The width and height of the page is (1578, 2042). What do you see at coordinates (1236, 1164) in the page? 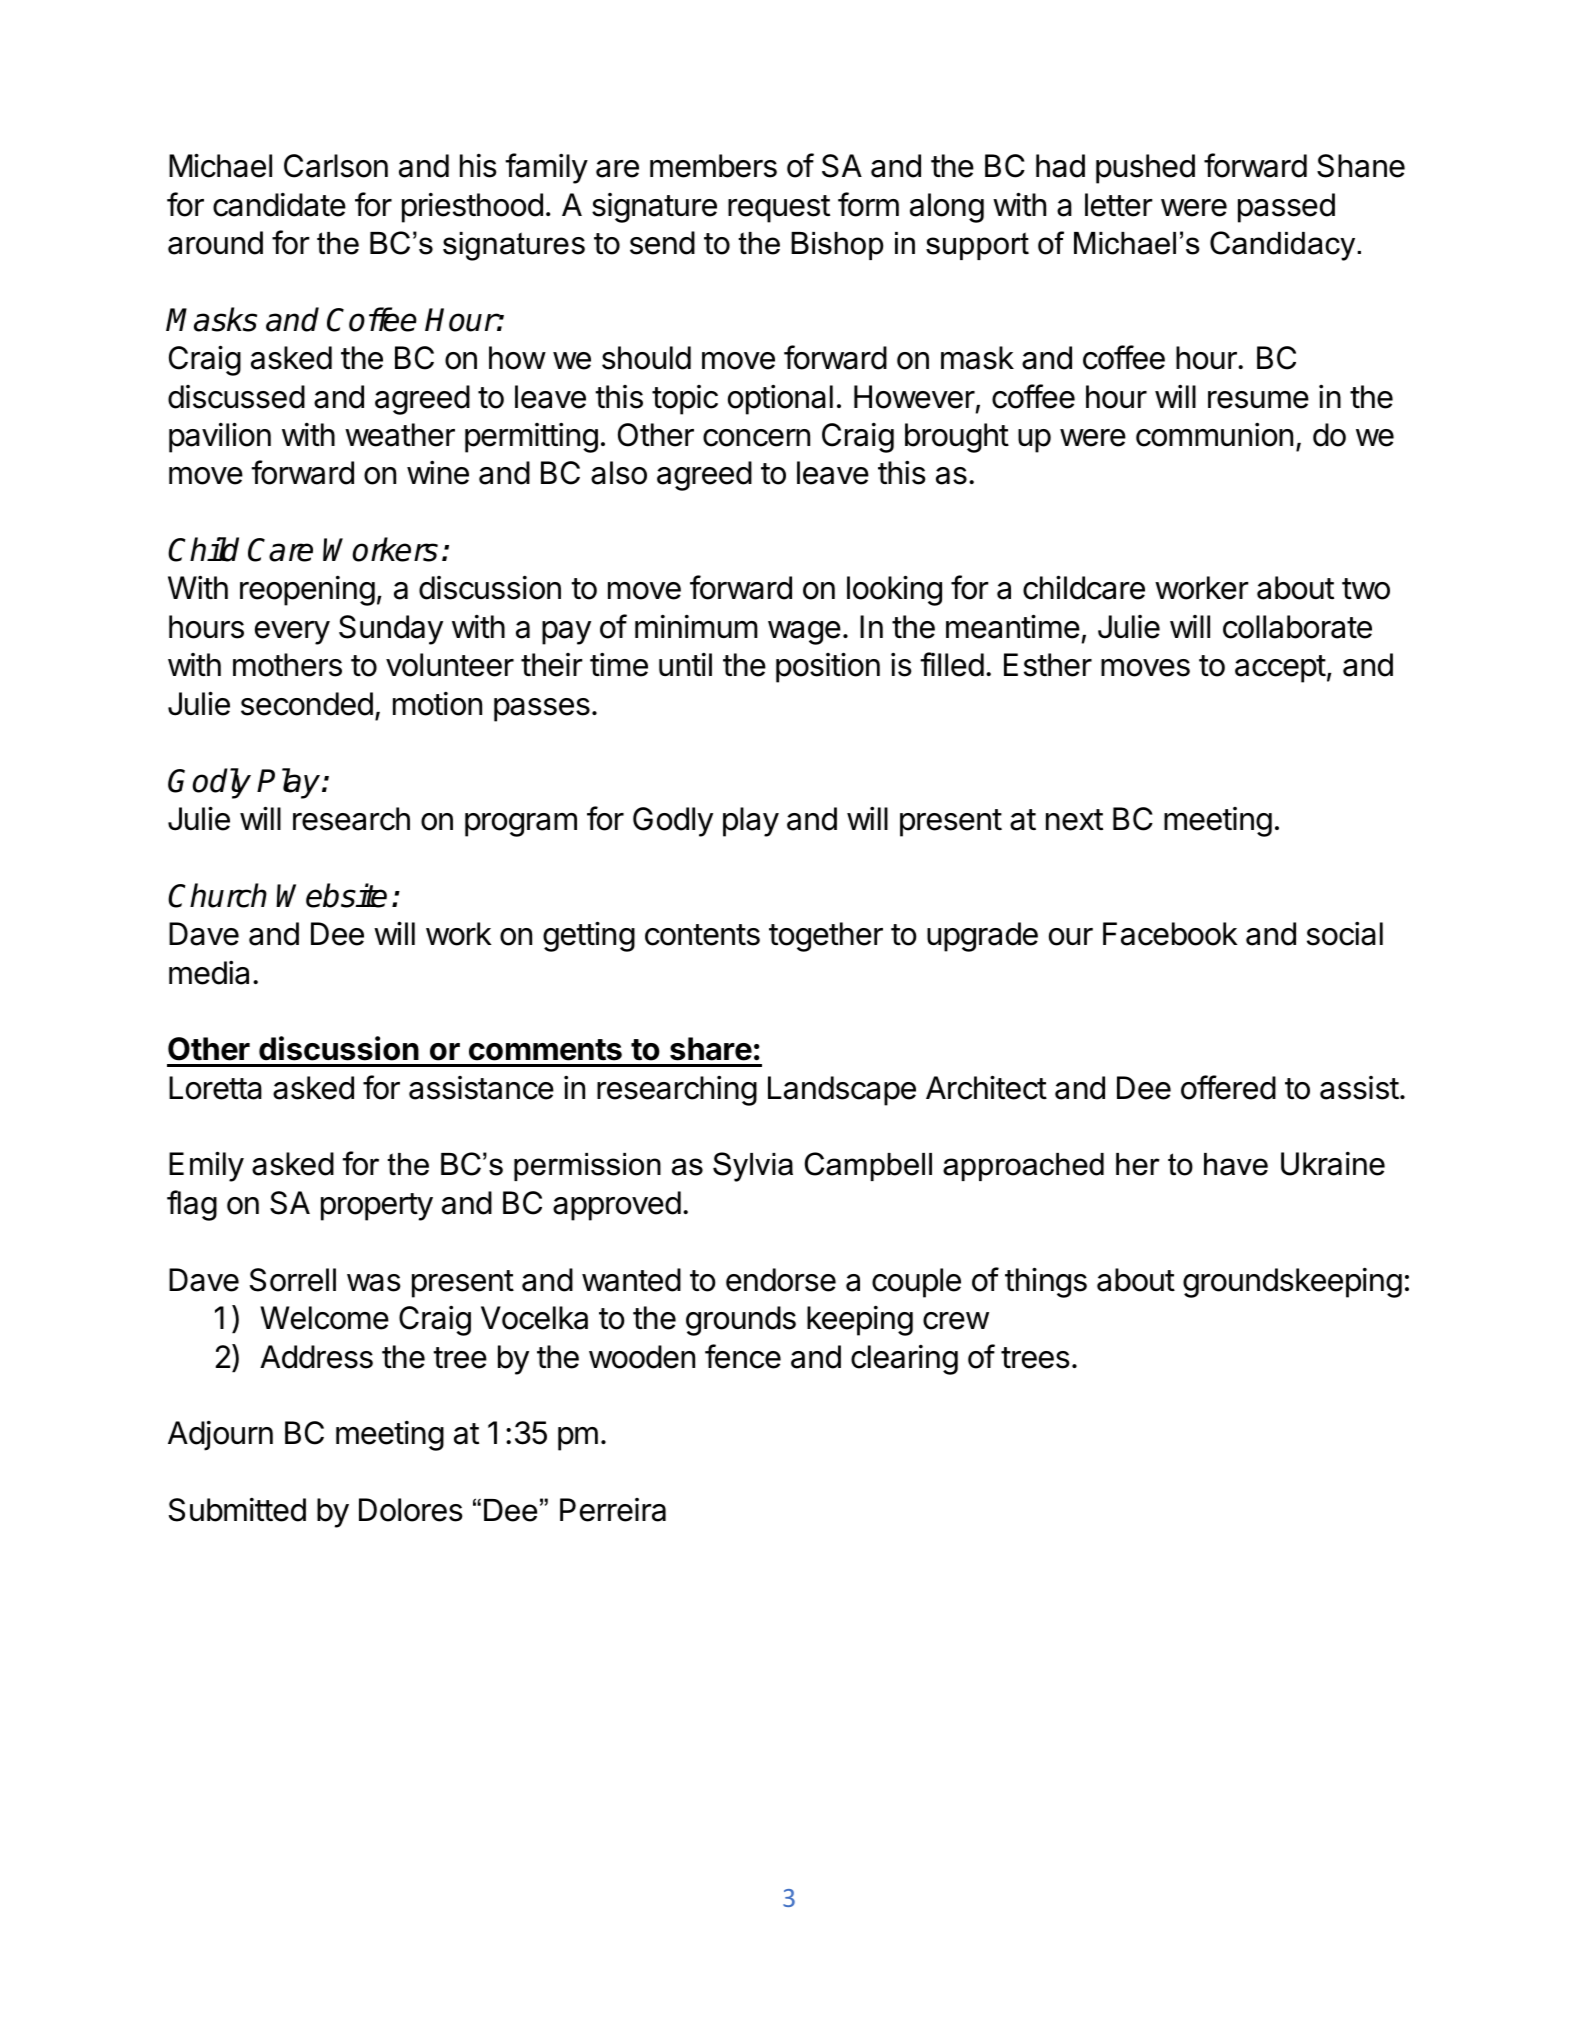
I see `have` at bounding box center [1236, 1164].
